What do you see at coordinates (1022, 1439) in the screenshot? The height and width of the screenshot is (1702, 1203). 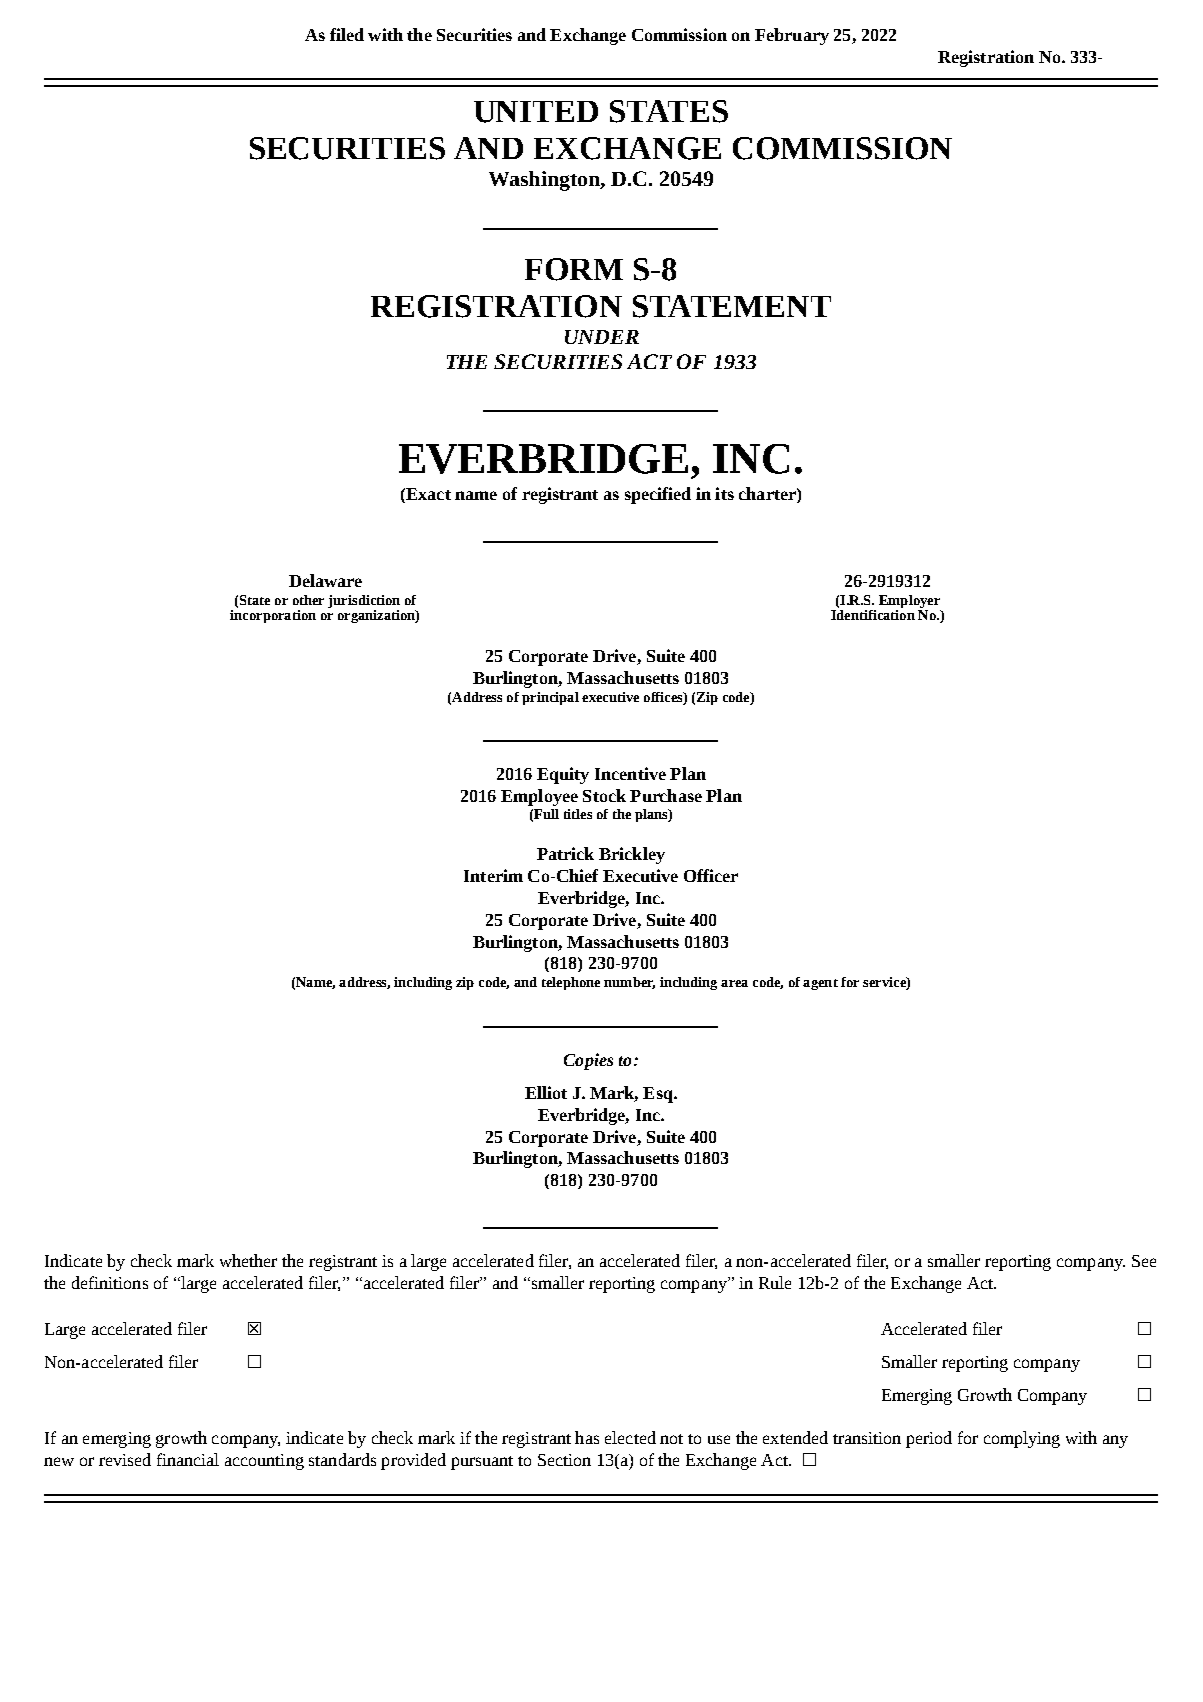 I see `complying` at bounding box center [1022, 1439].
